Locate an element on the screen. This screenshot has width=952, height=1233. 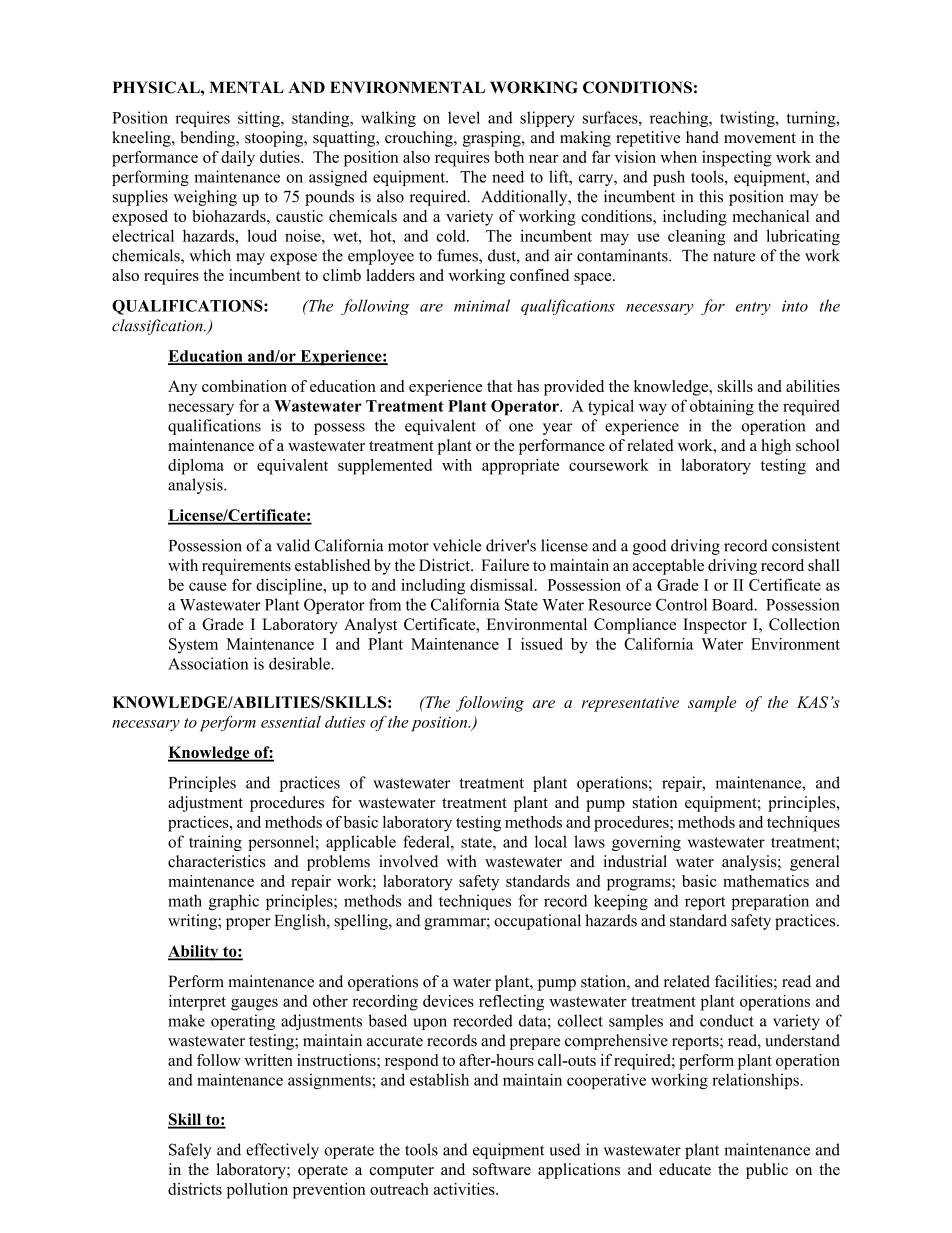
public is located at coordinates (767, 1171).
